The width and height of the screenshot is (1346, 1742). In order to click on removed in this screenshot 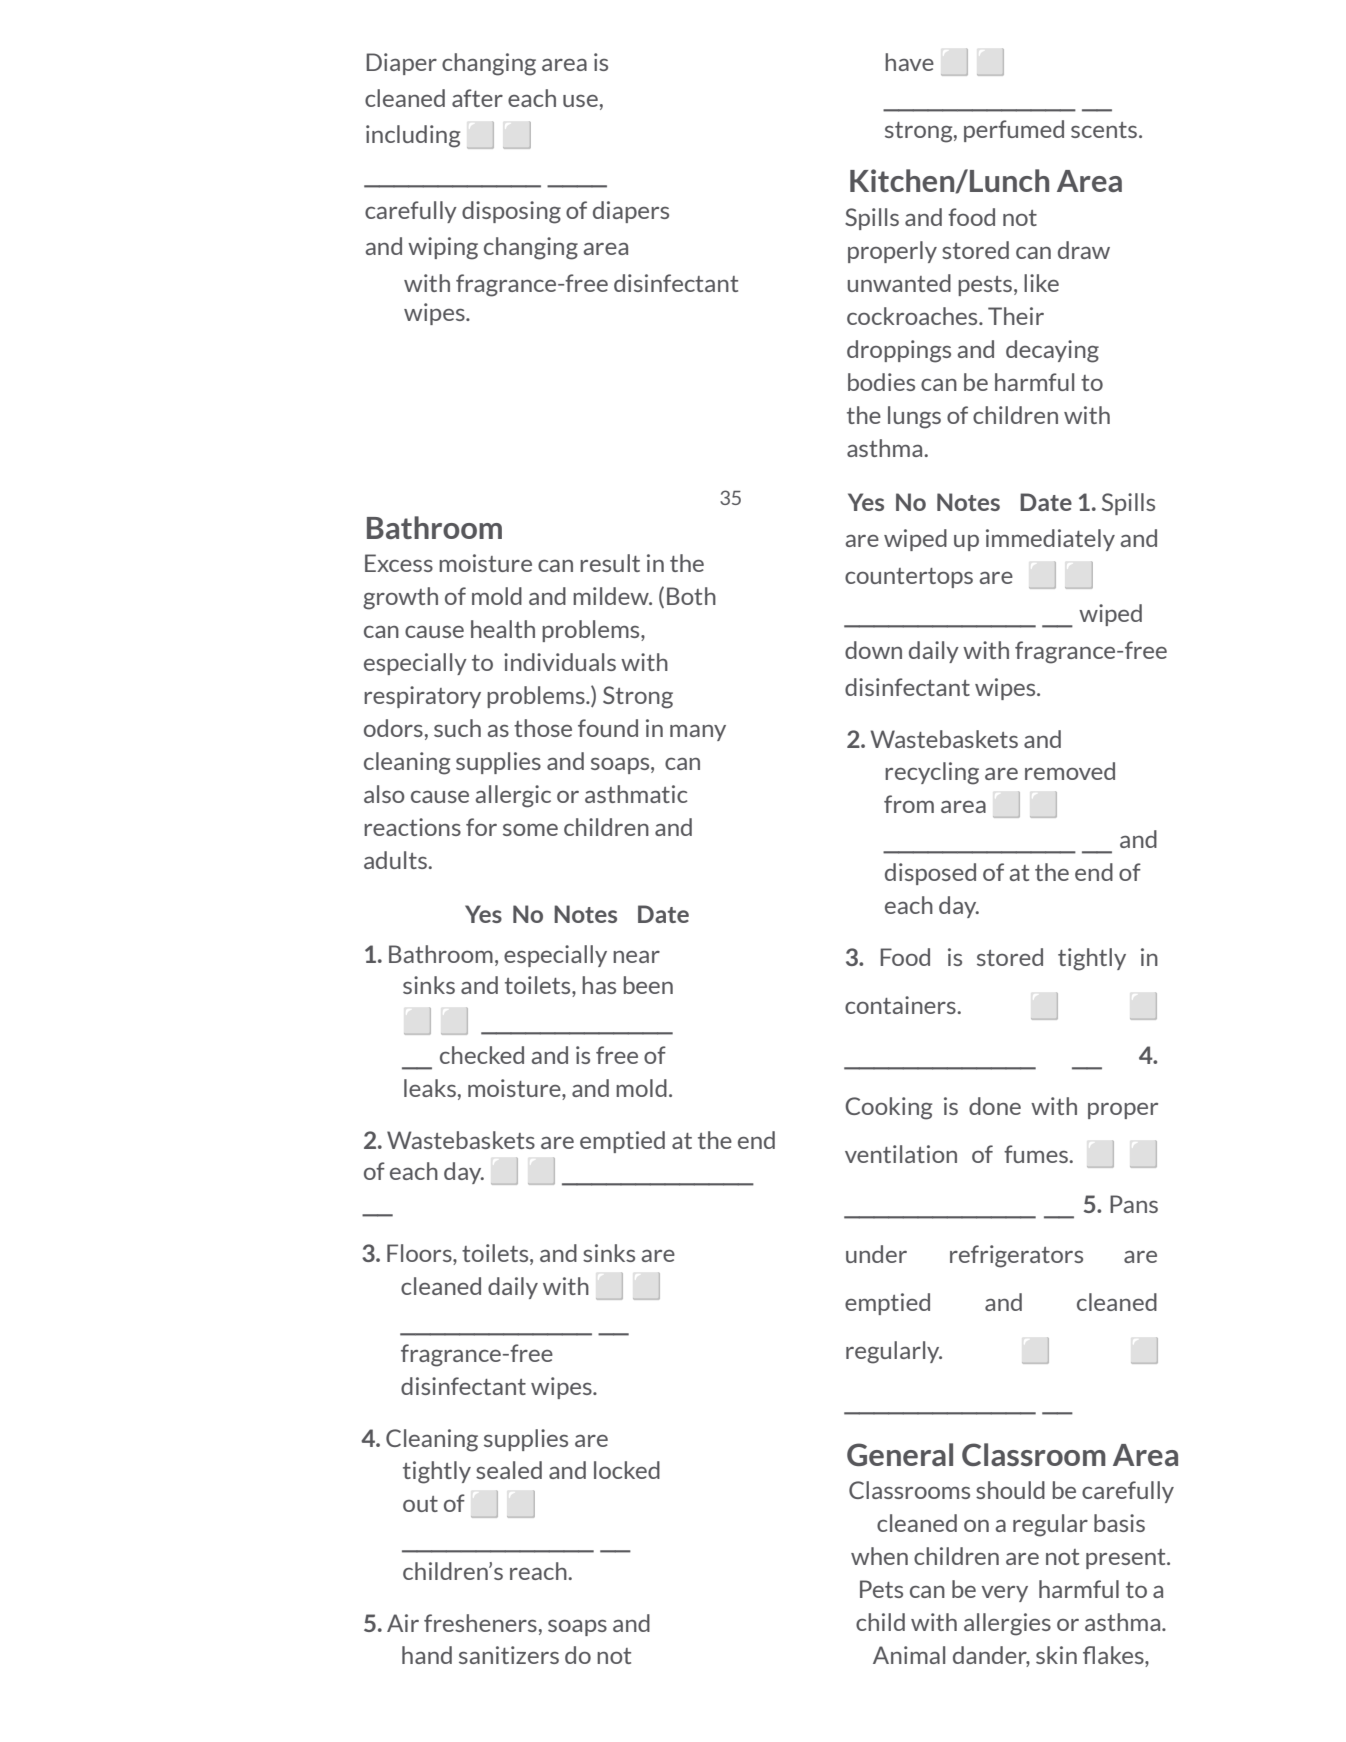, I will do `click(1070, 771)`.
